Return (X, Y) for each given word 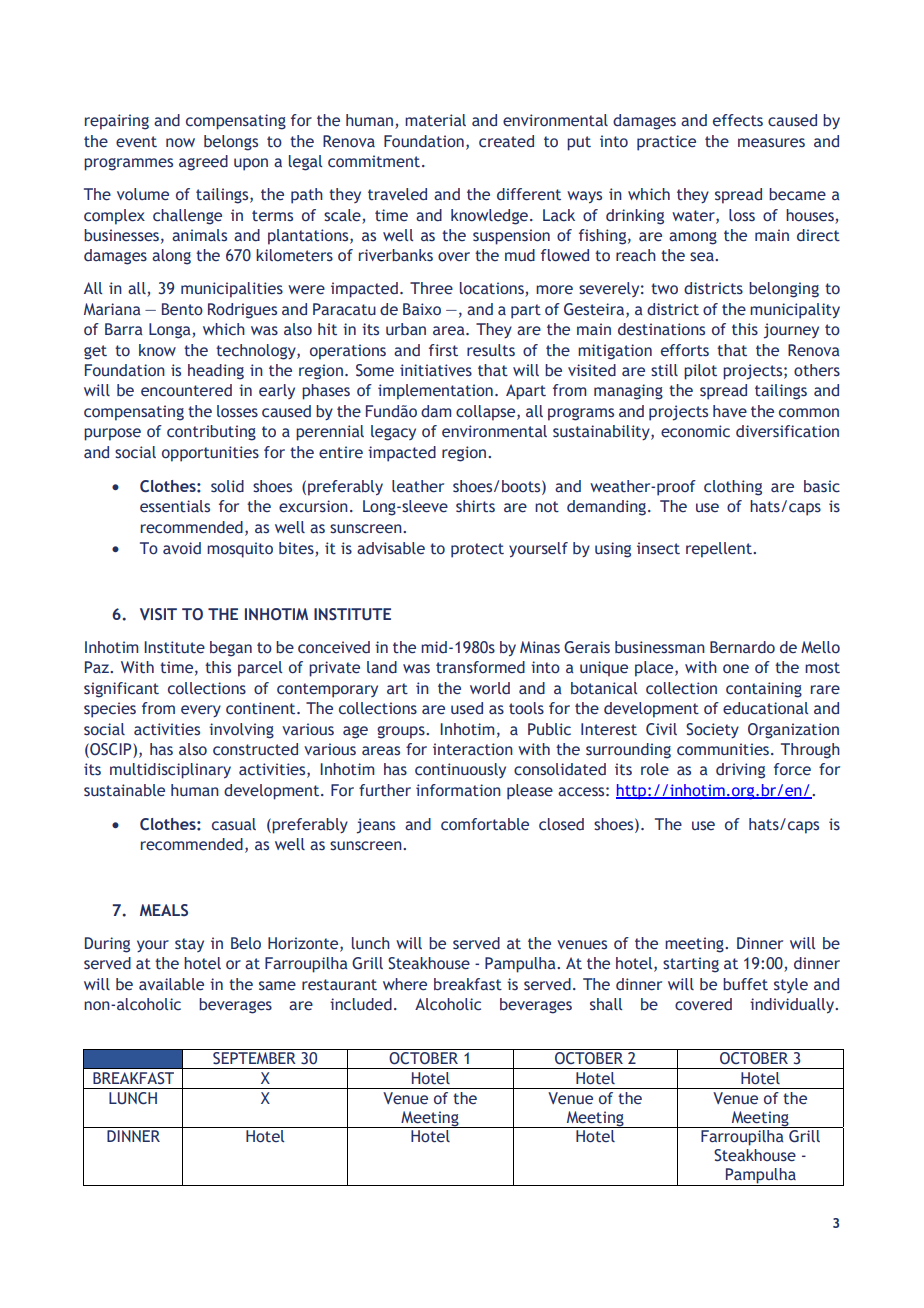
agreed (203, 163)
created (506, 141)
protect (477, 550)
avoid (182, 548)
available (171, 984)
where (405, 984)
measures (771, 143)
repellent (720, 550)
